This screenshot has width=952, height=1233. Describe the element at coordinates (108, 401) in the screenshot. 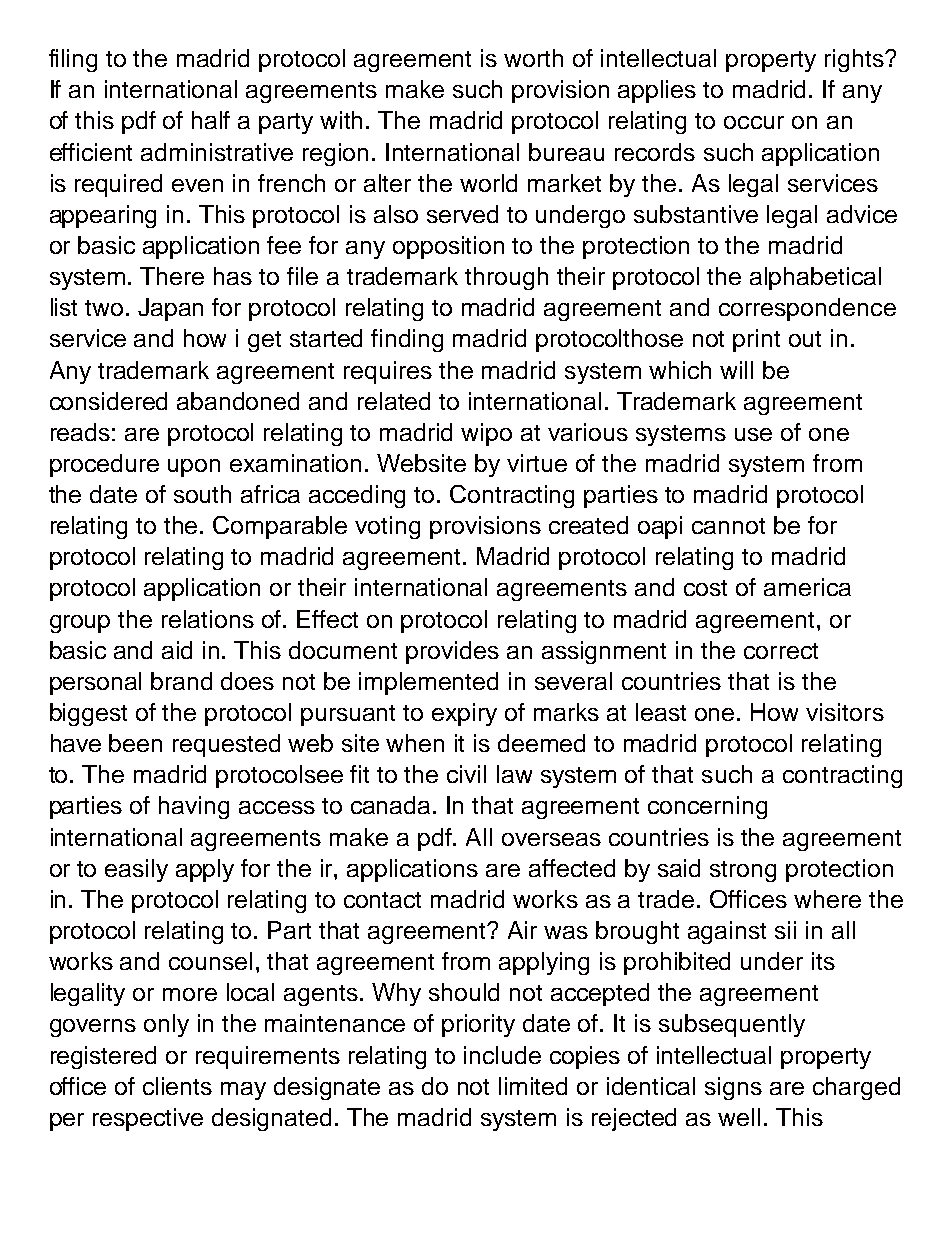

I see `considered` at that location.
